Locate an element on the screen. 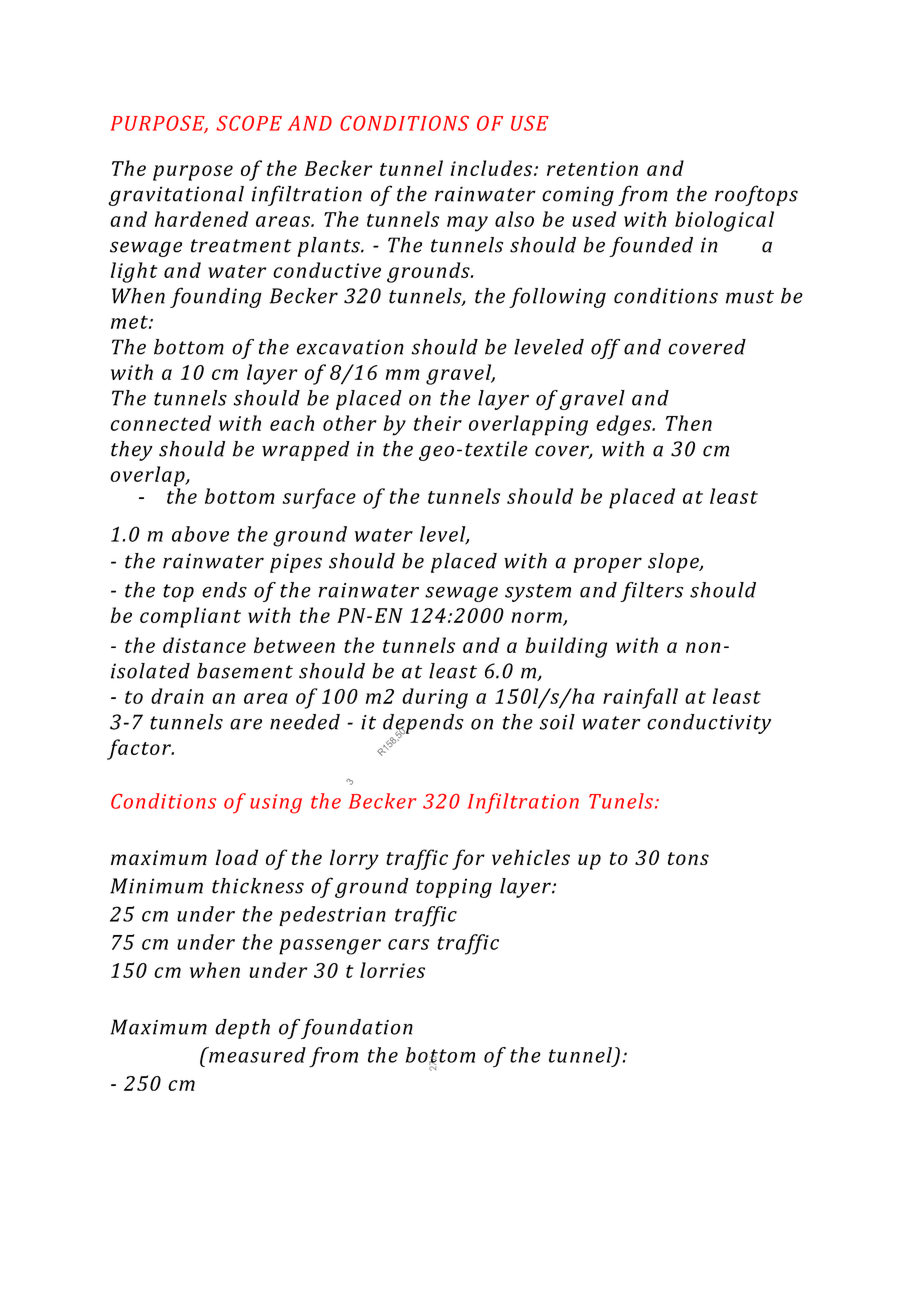 The image size is (924, 1308). rainfall is located at coordinates (640, 698).
